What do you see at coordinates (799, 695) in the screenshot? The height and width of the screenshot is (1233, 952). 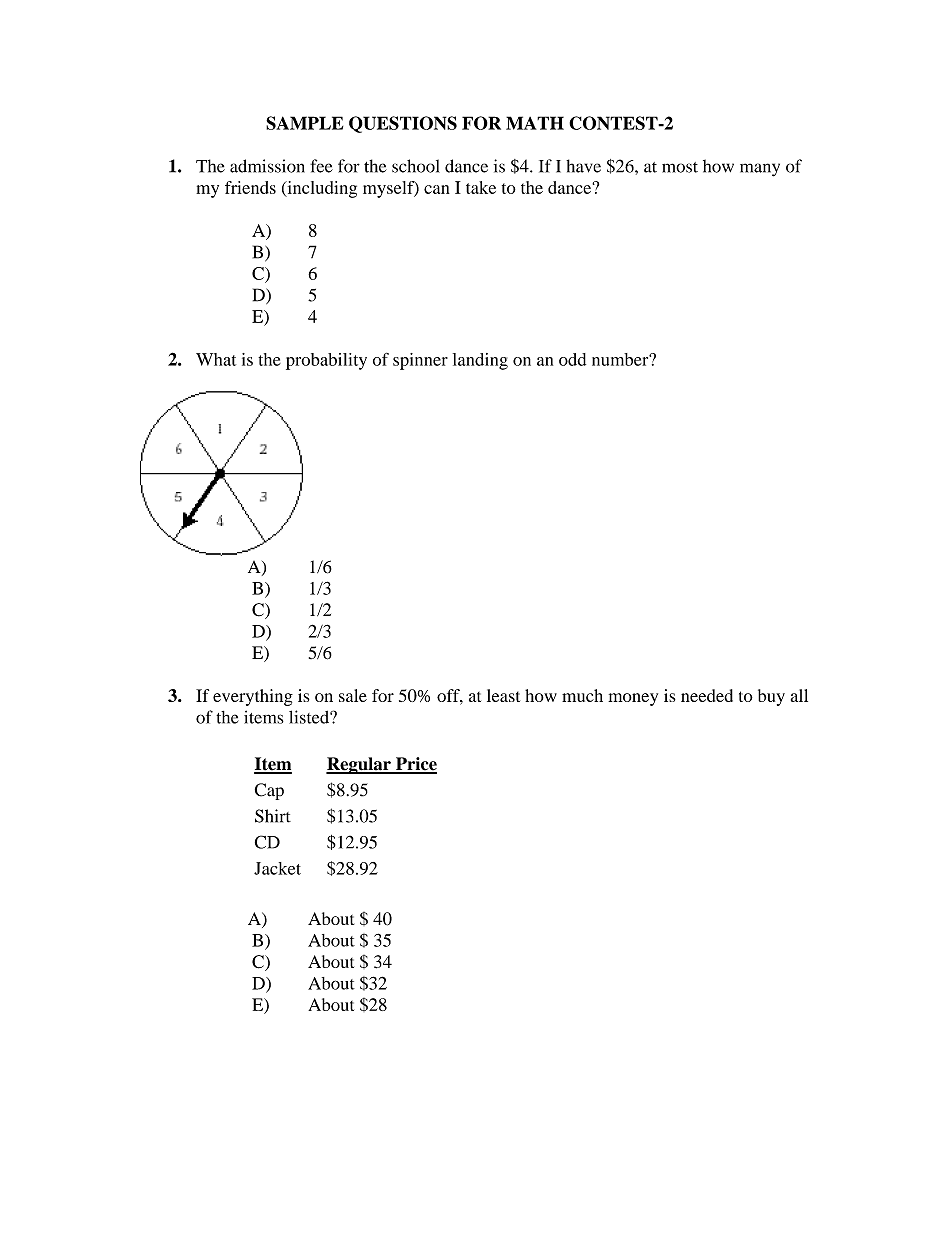 I see `all` at bounding box center [799, 695].
